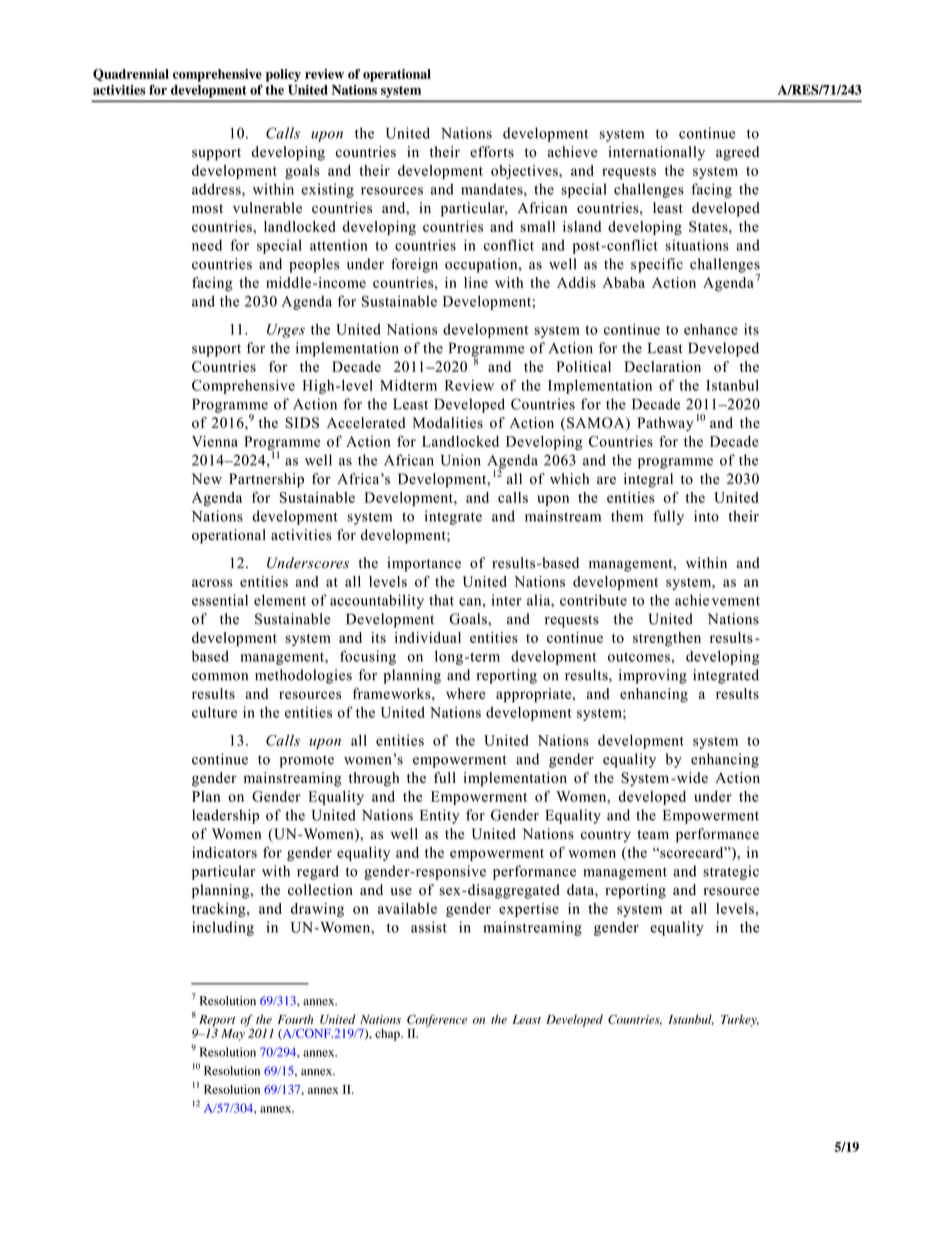  I want to click on efforts, so click(492, 152).
